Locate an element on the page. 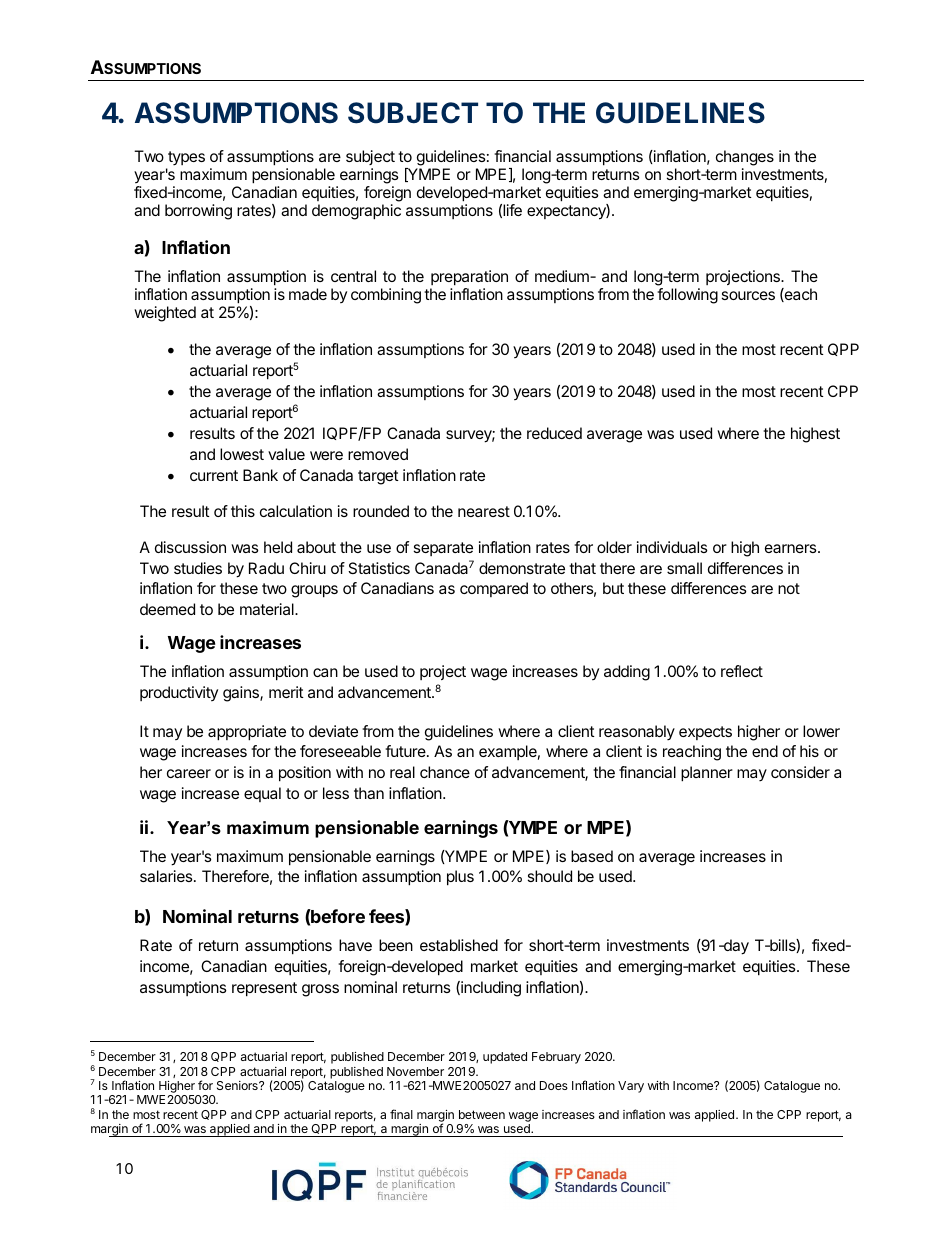  lowest is located at coordinates (242, 454).
